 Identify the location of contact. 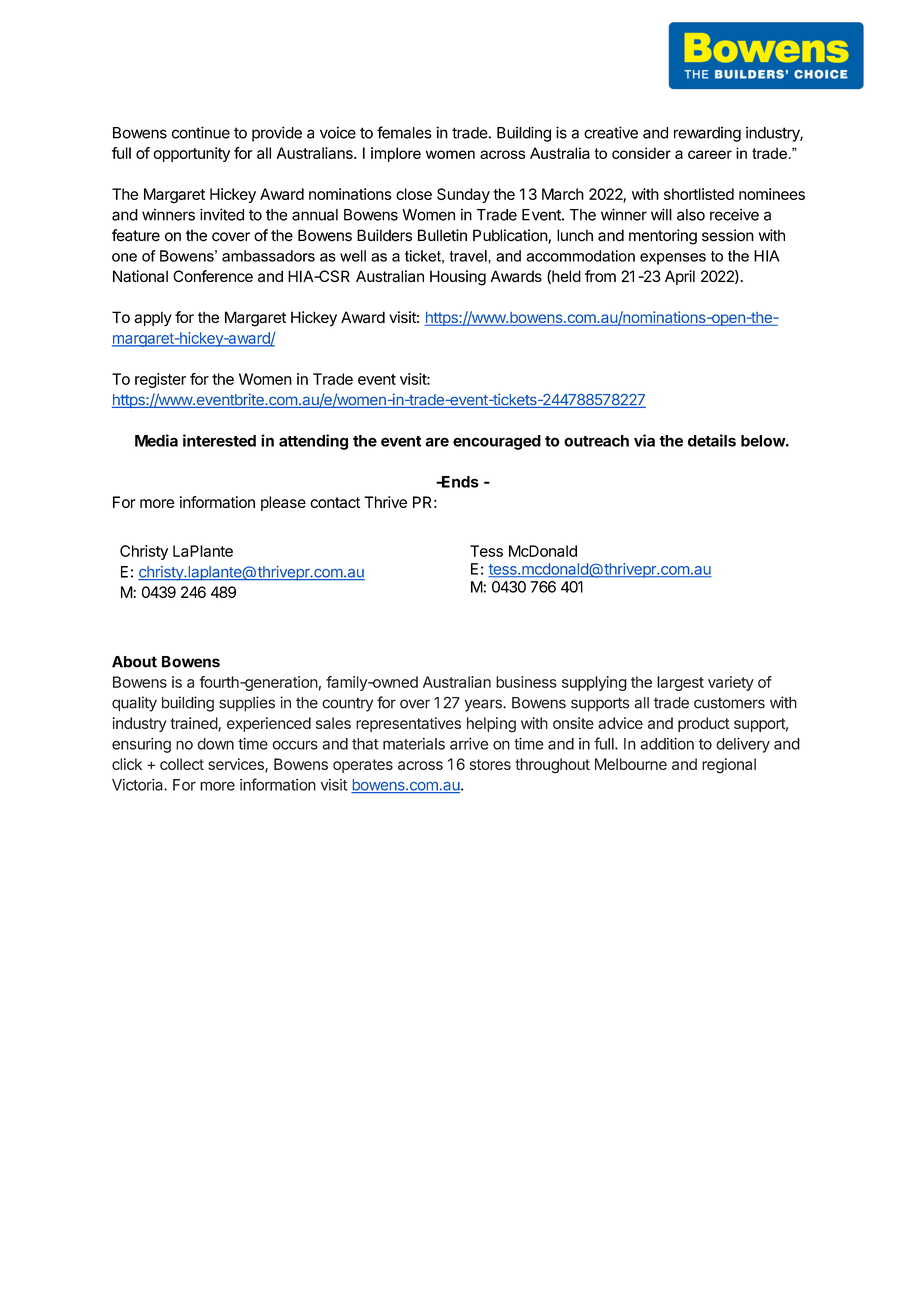
(335, 502).
